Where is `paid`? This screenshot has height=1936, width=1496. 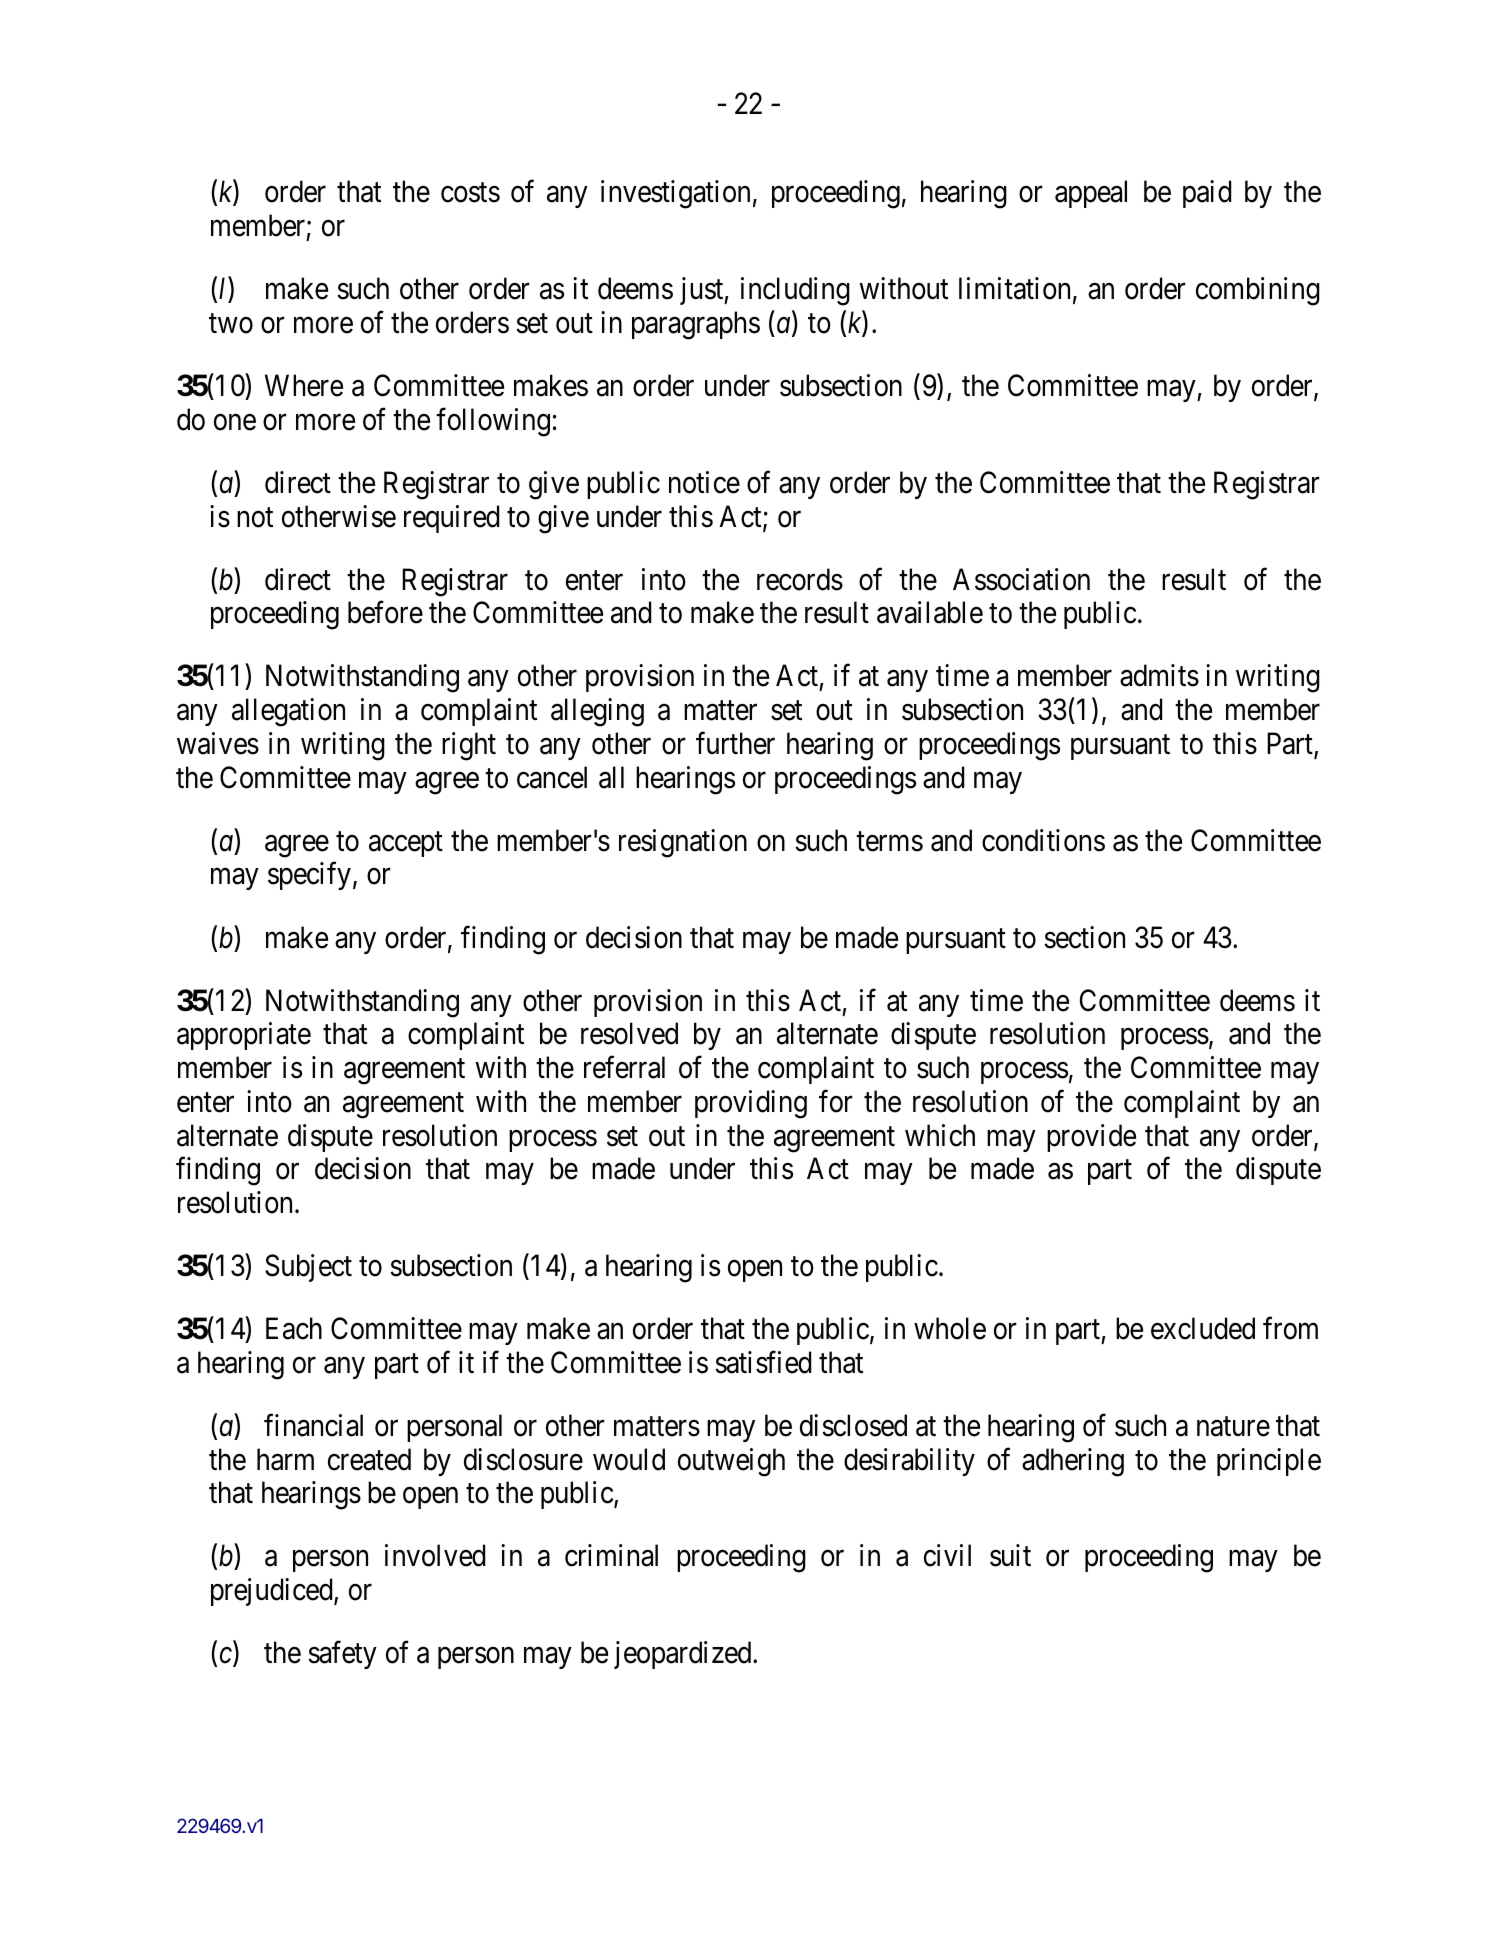 paid is located at coordinates (1207, 194).
